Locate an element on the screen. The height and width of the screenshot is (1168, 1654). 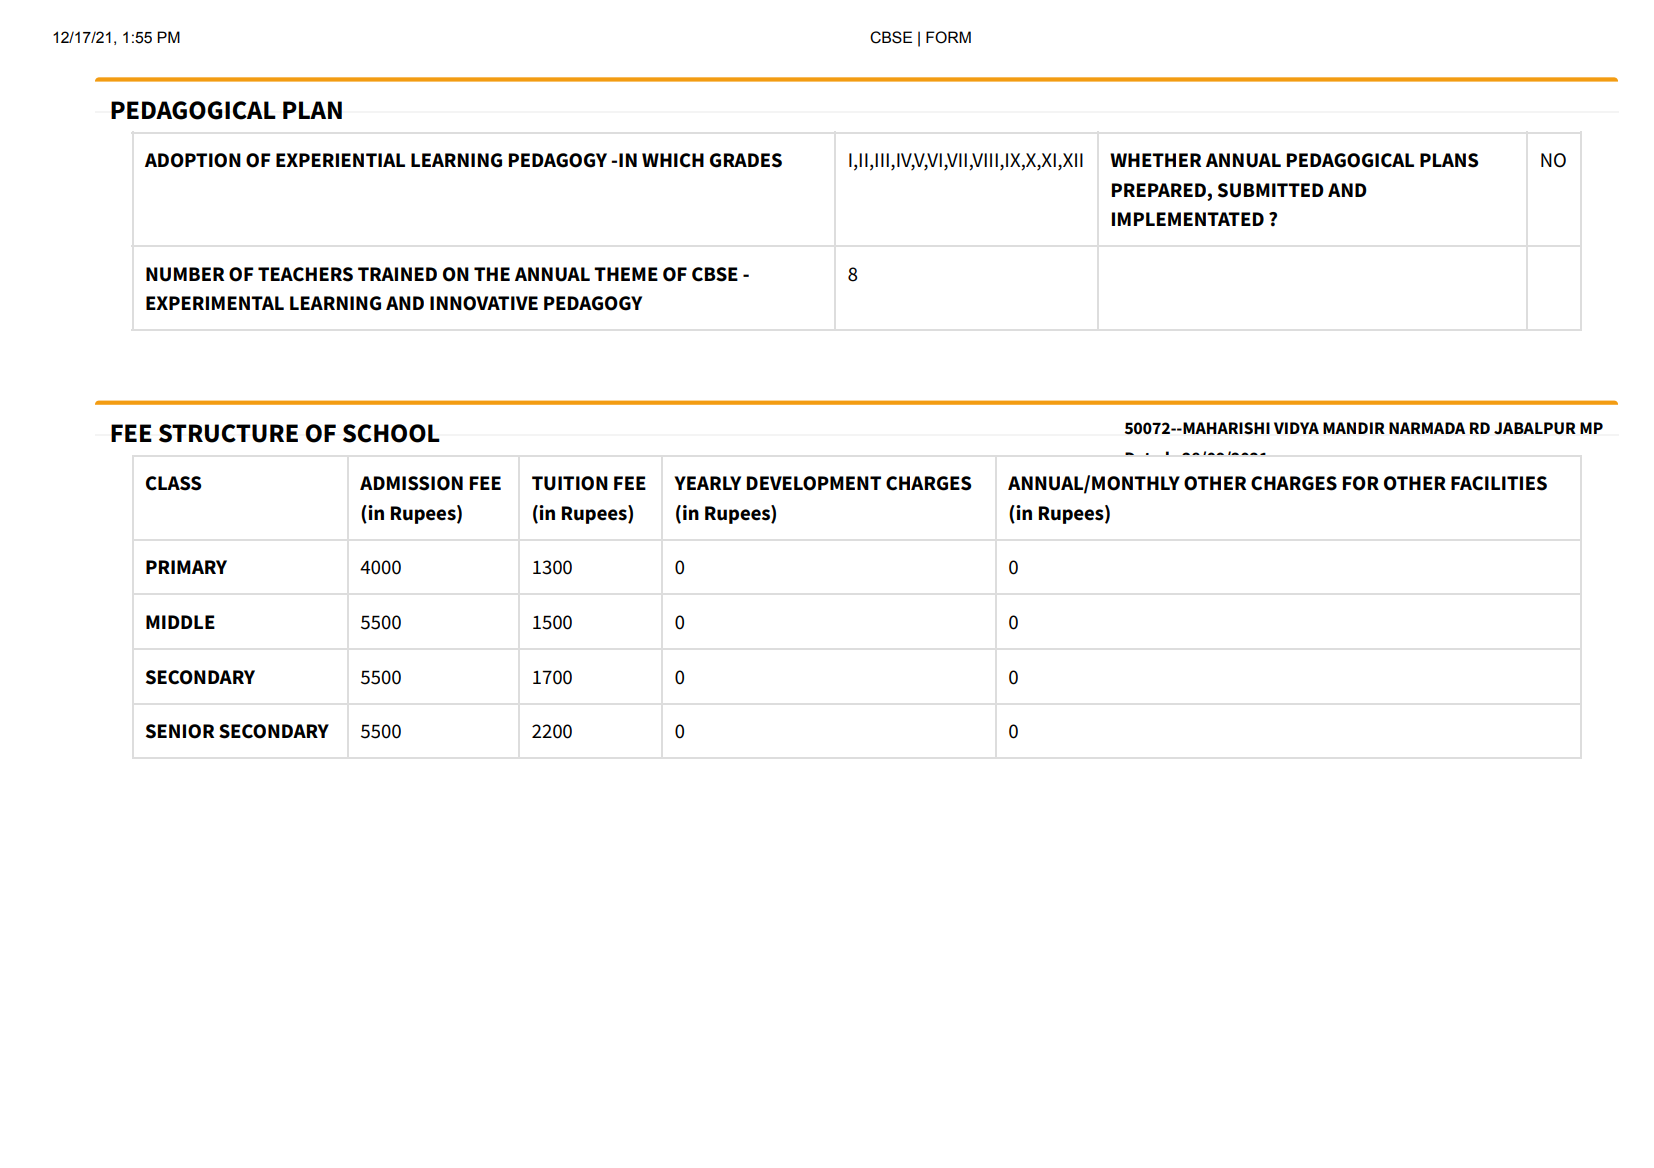
DEVELOPMENT is located at coordinates (814, 483).
